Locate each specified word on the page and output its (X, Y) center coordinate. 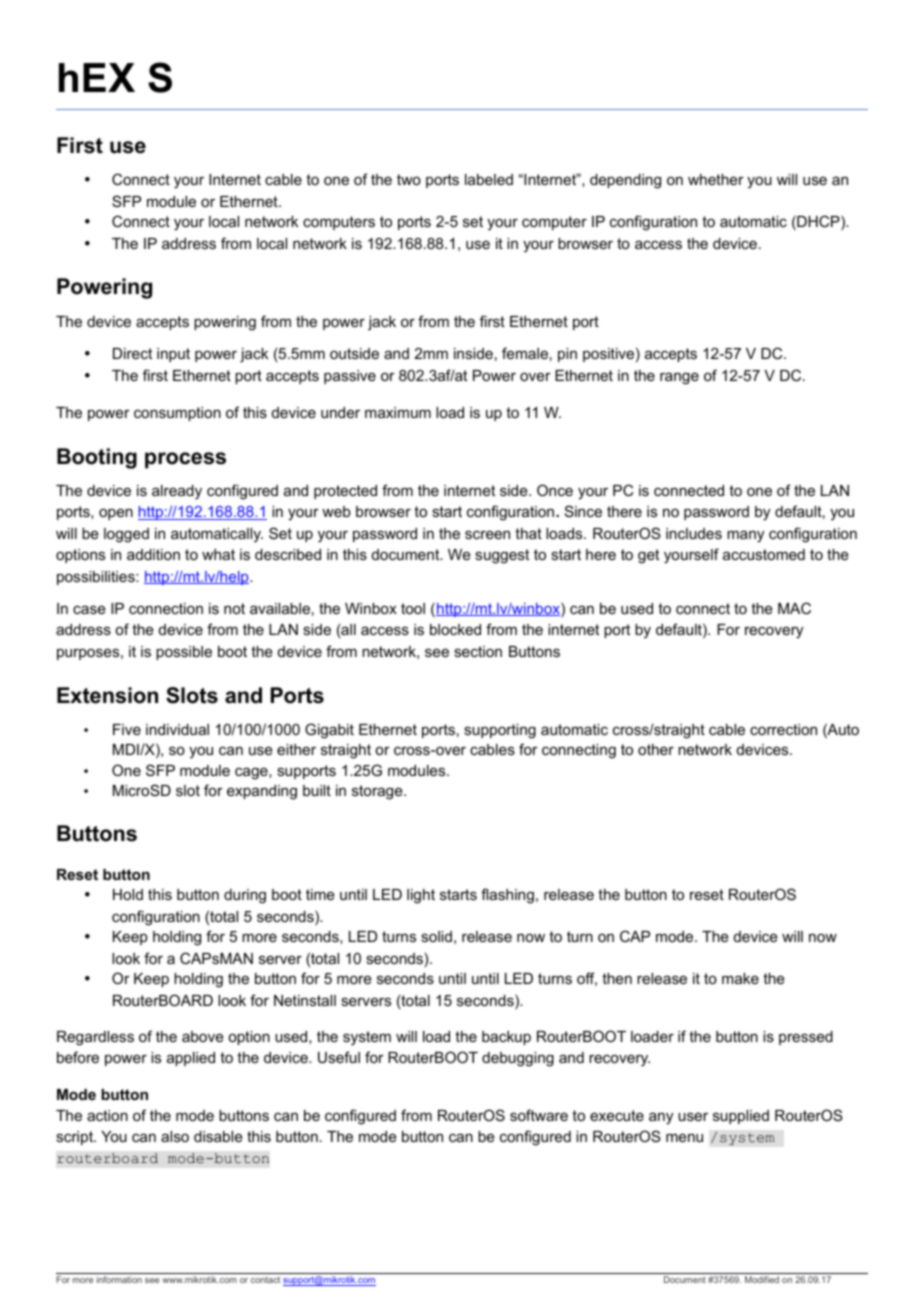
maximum (398, 412)
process (185, 460)
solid (436, 936)
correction (783, 729)
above (203, 1036)
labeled (489, 179)
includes (694, 533)
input (173, 355)
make (740, 978)
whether (716, 179)
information (119, 1279)
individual (177, 729)
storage (378, 792)
